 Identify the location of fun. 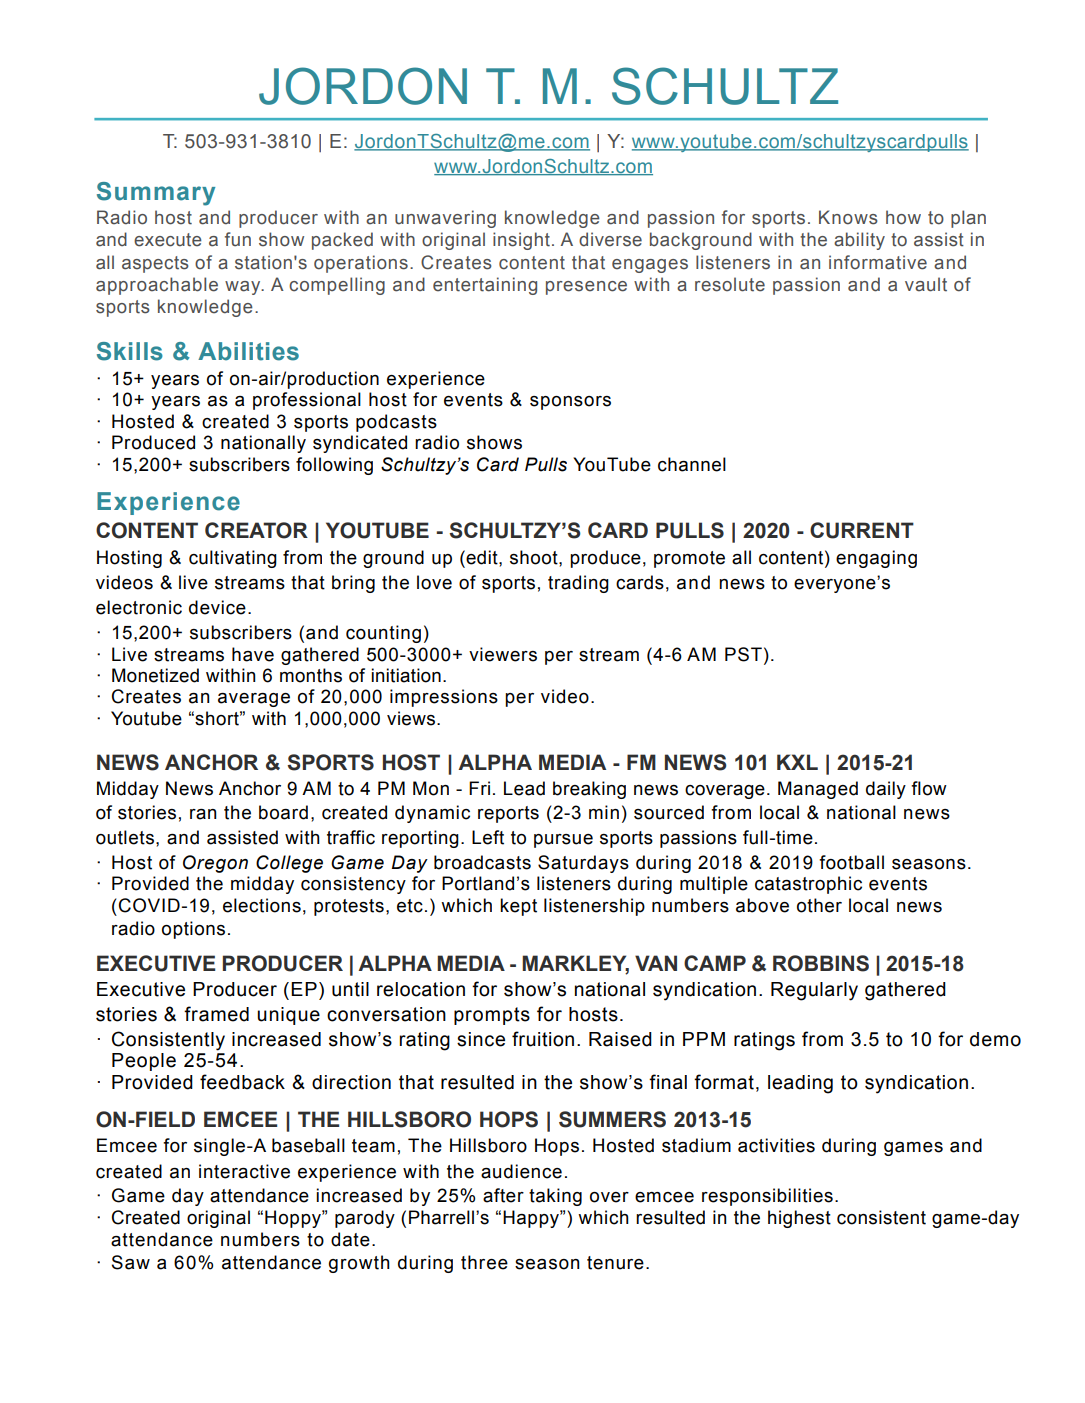
(238, 239).
